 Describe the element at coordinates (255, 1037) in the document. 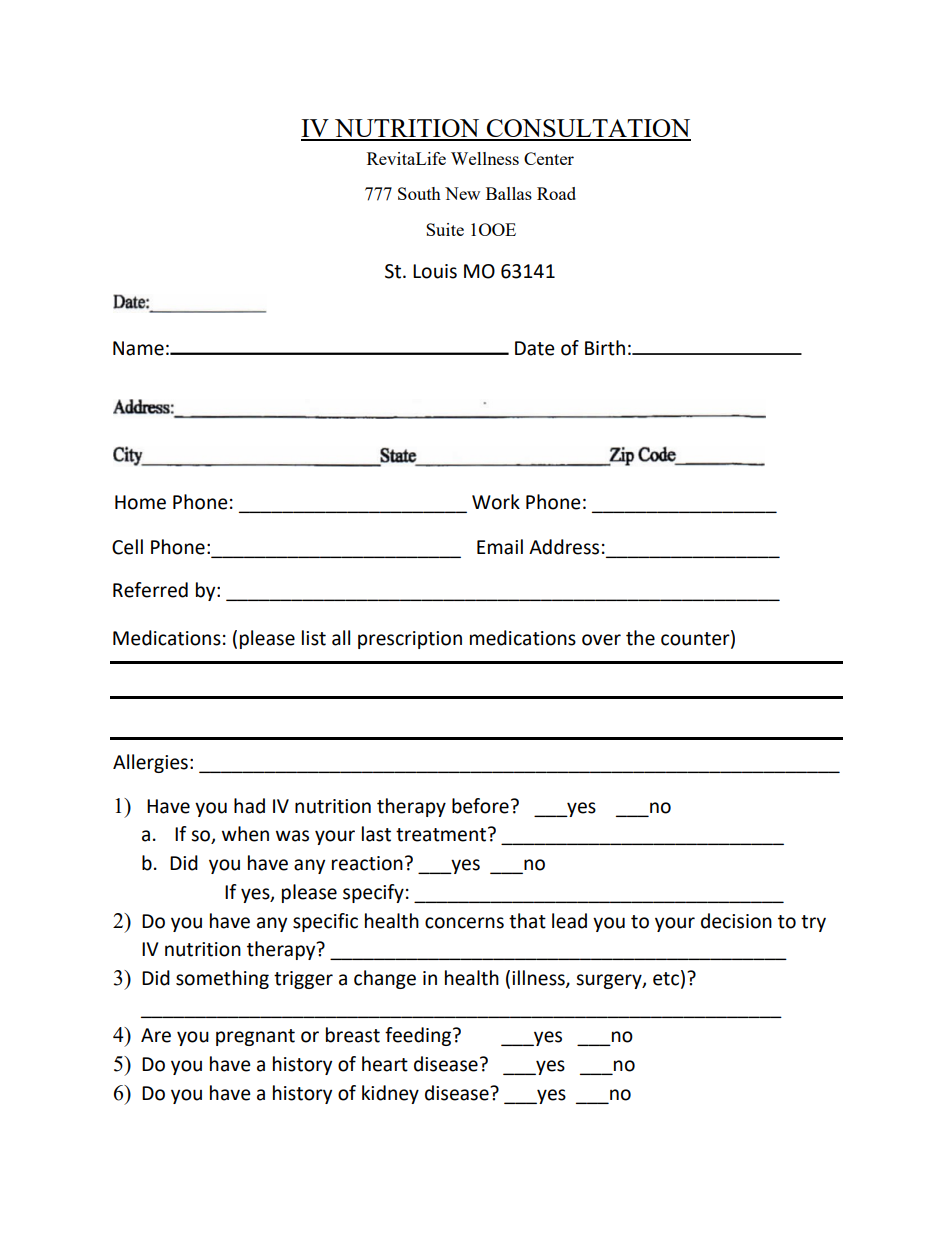

I see `pregnant` at that location.
